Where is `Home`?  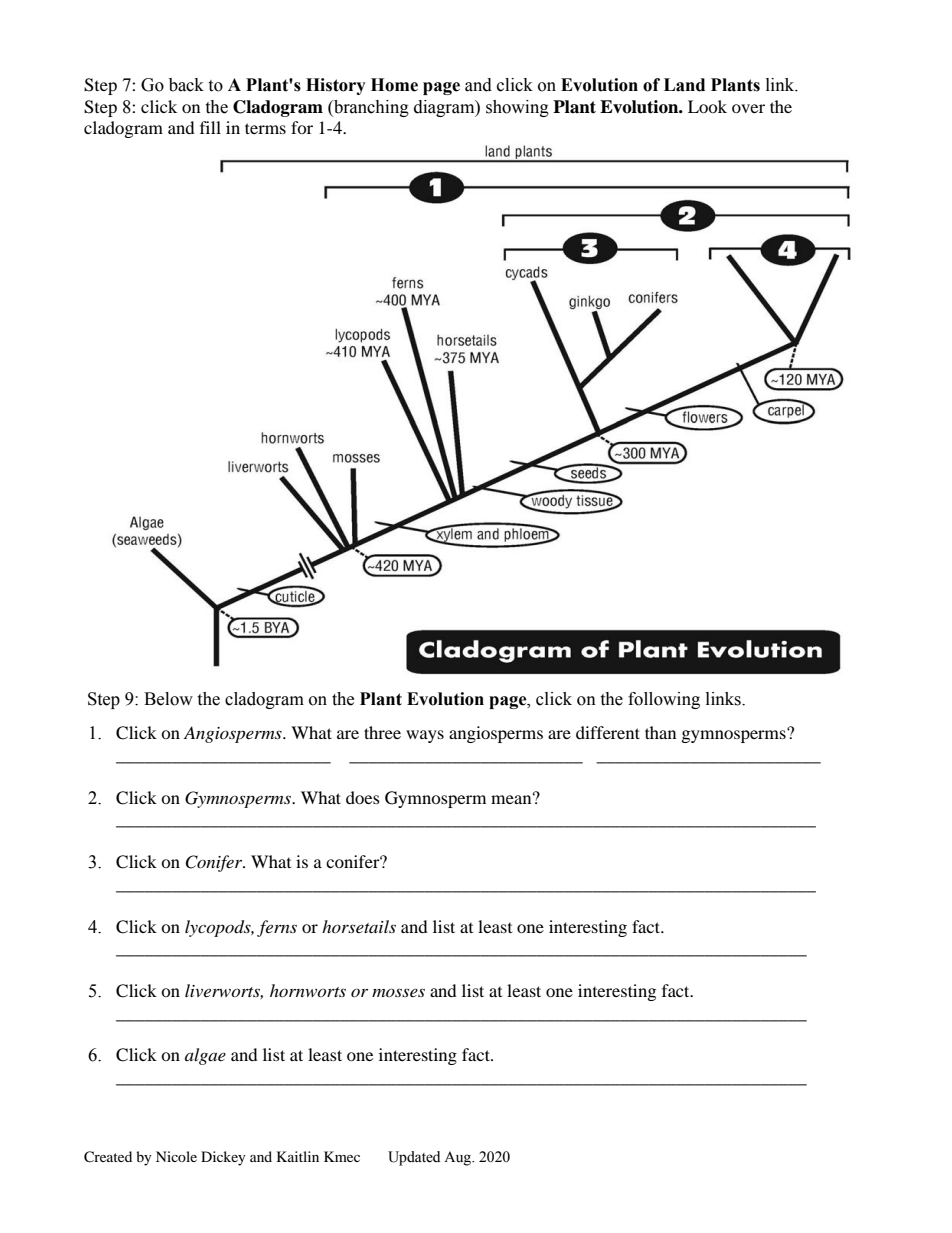
Home is located at coordinates (394, 85).
